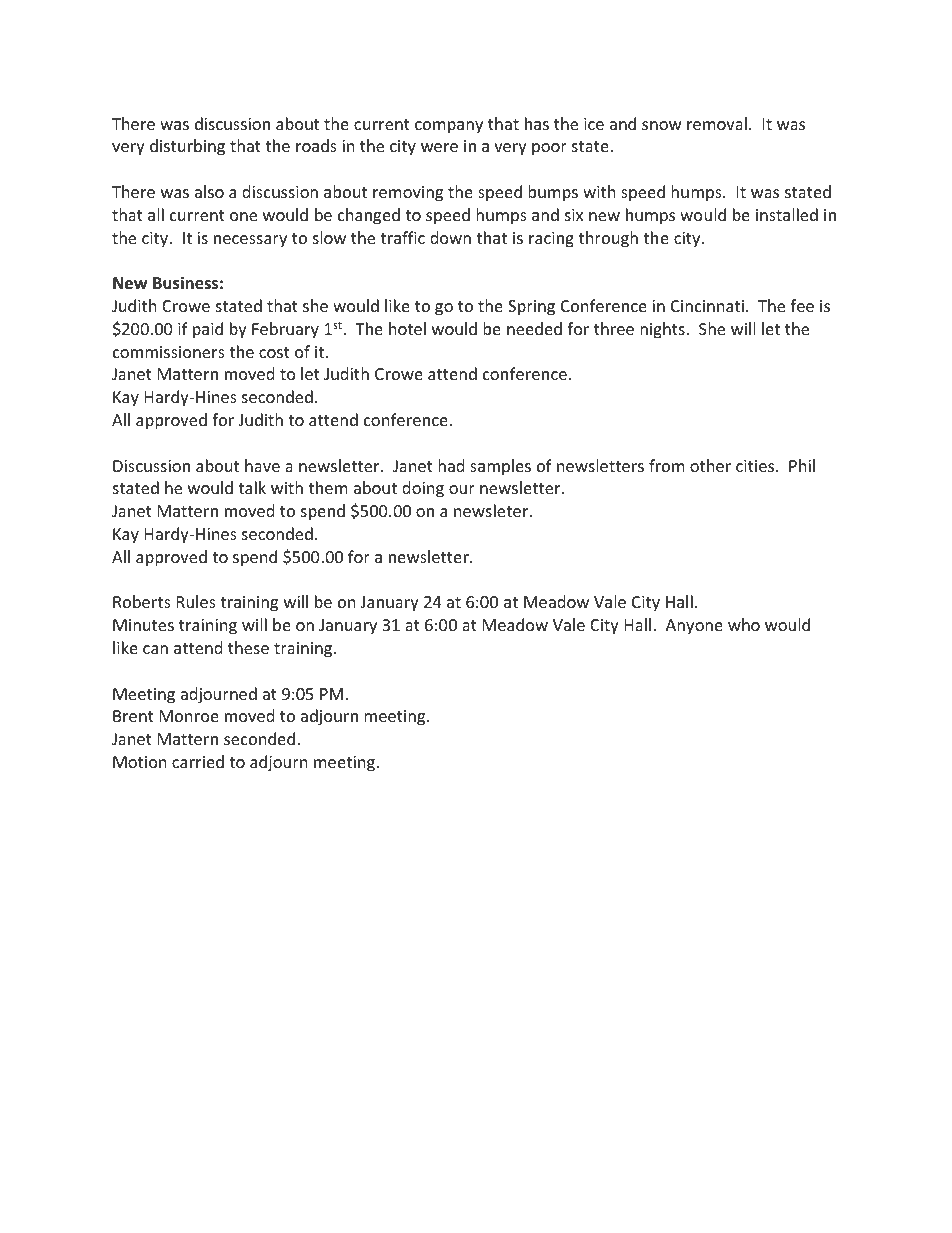 The height and width of the page is (1233, 952). What do you see at coordinates (196, 601) in the page?
I see `Rules` at bounding box center [196, 601].
